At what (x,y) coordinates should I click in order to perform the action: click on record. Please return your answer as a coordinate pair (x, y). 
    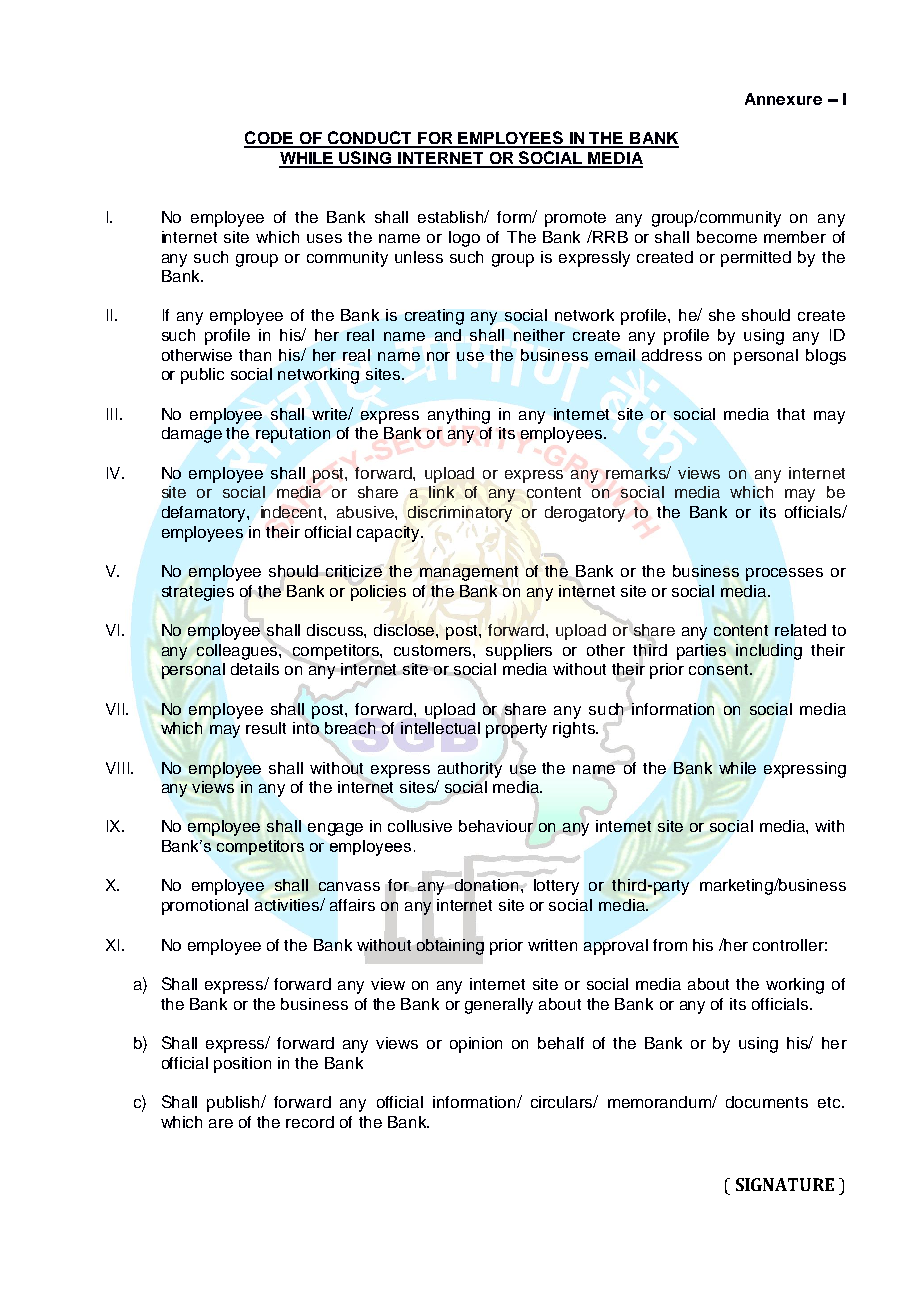
    Looking at the image, I should click on (310, 1122).
